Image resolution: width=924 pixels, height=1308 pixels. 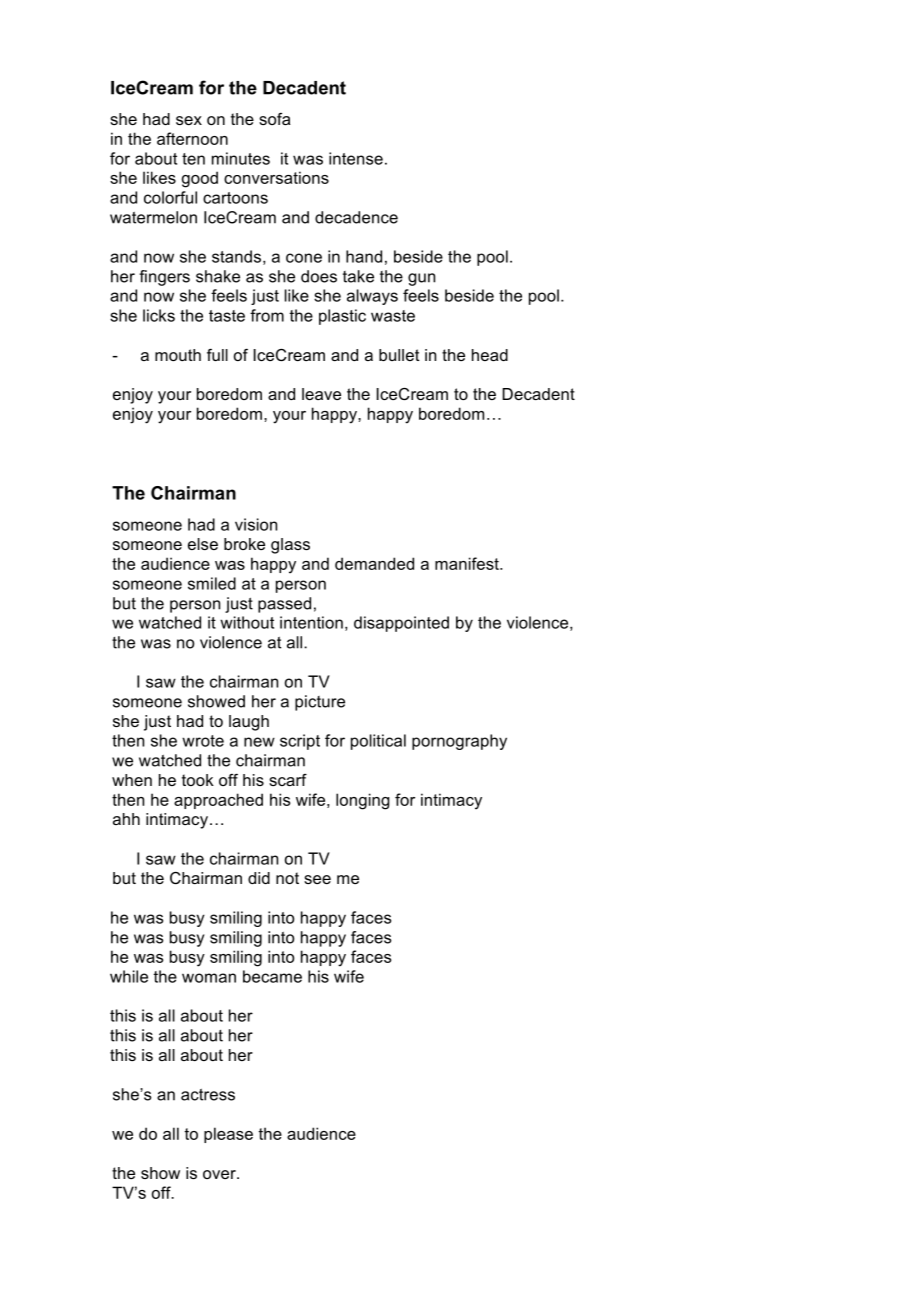 I want to click on actress, so click(x=208, y=1095).
